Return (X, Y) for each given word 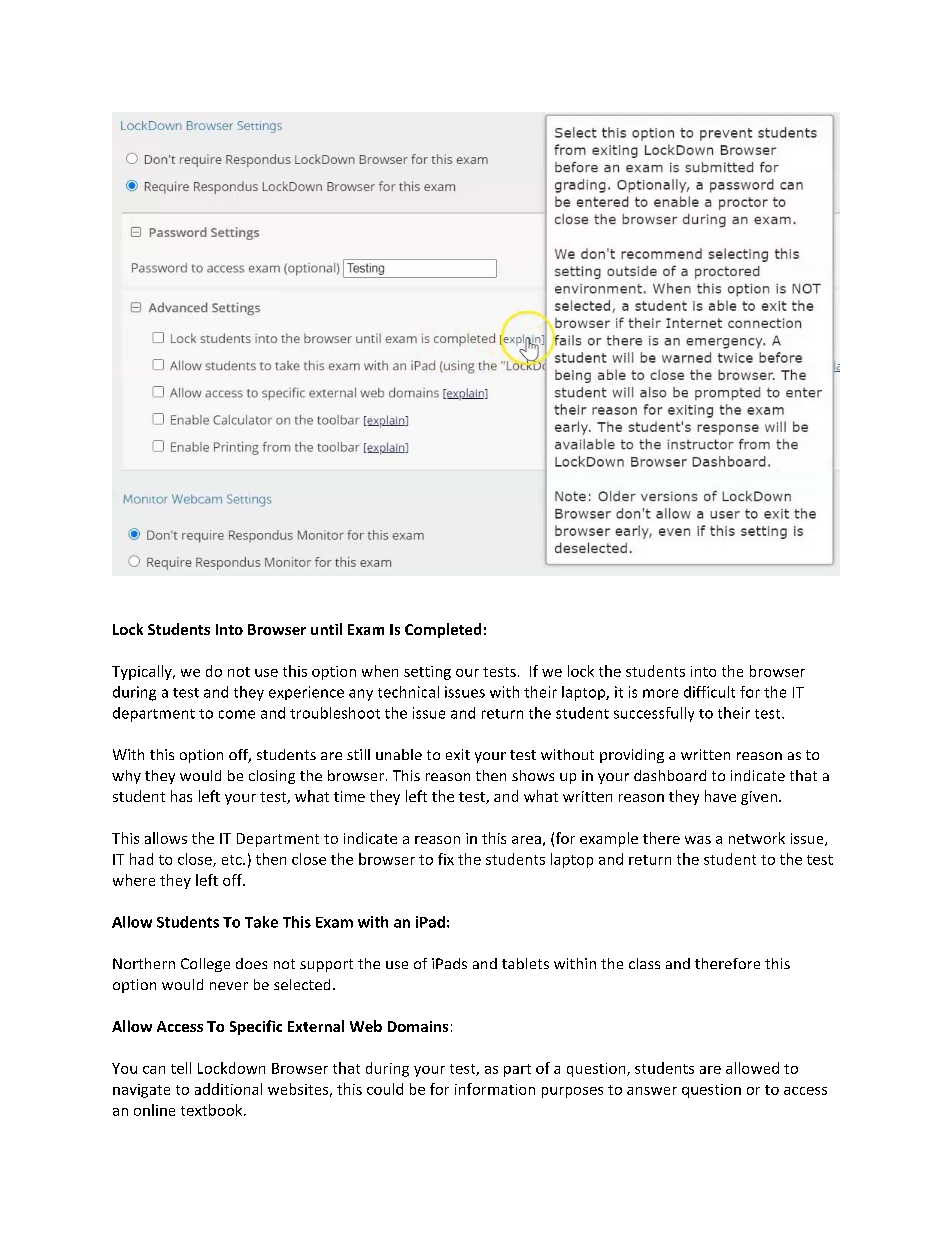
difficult (709, 692)
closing (272, 777)
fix (446, 859)
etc (233, 860)
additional (228, 1089)
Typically (143, 672)
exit (458, 754)
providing (632, 756)
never (229, 986)
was (698, 840)
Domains (418, 1026)
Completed (443, 630)
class (644, 963)
